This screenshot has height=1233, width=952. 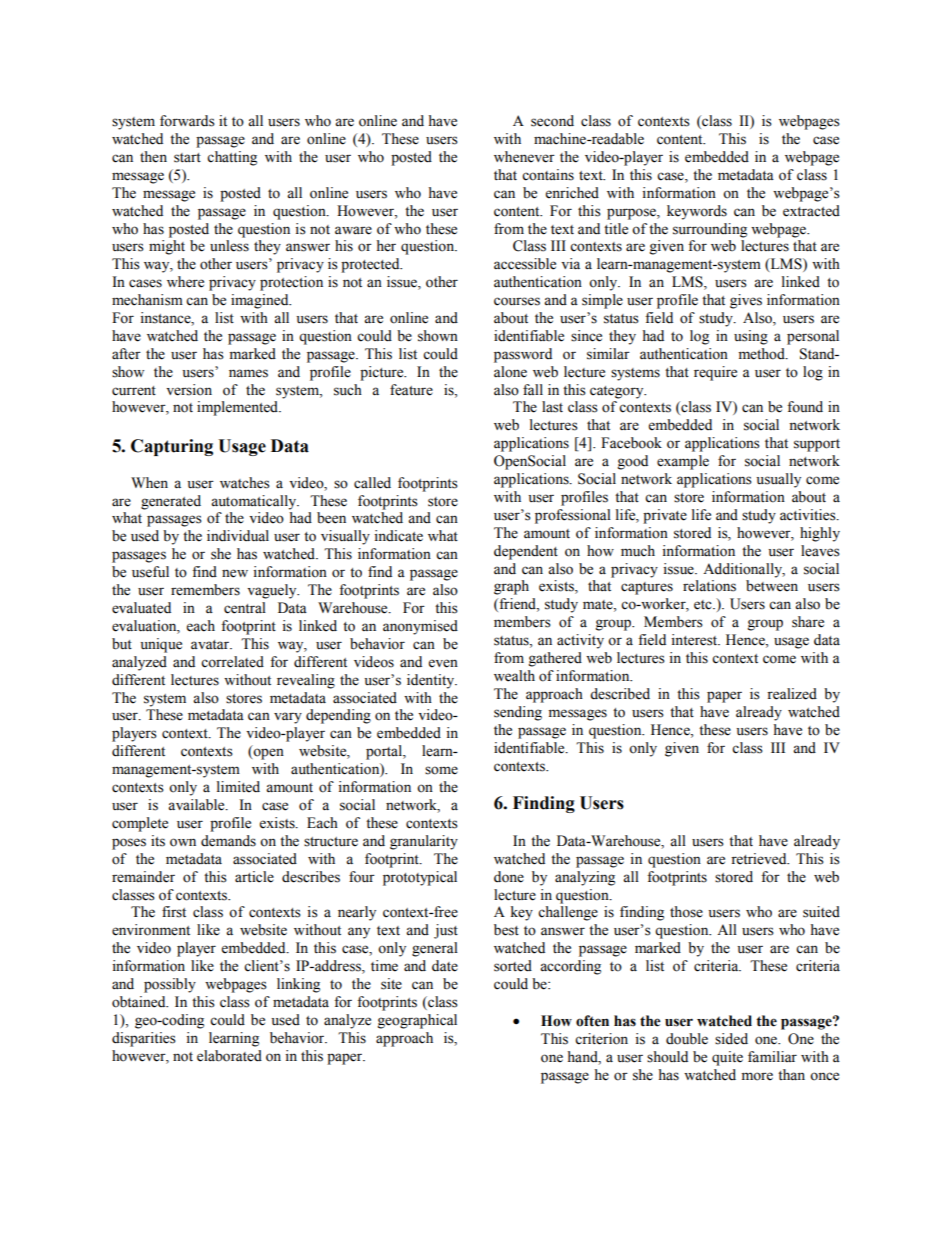 I want to click on sided, so click(x=731, y=1039).
